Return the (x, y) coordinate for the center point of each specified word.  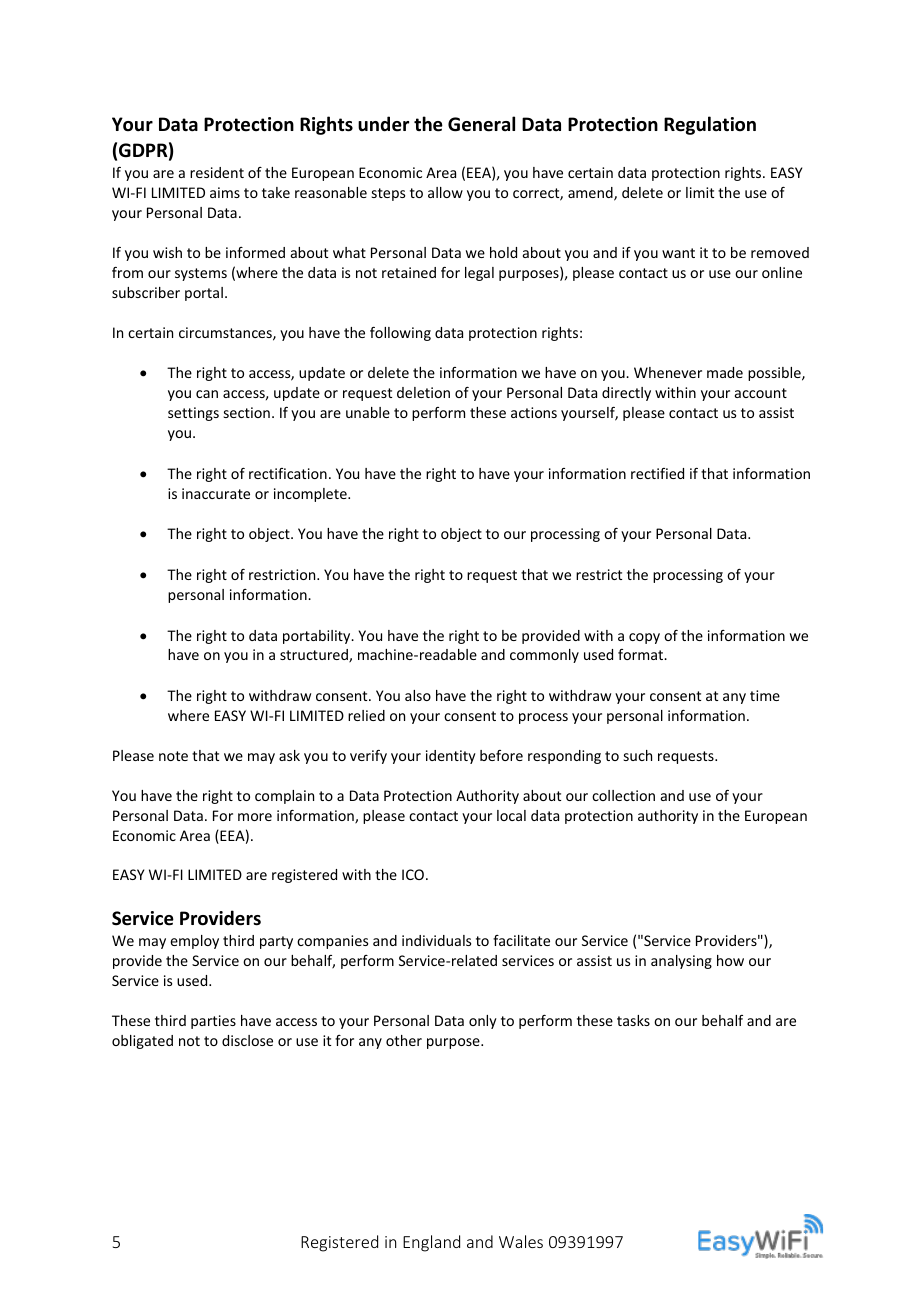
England (431, 1243)
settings (193, 414)
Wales (521, 1241)
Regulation (710, 125)
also (418, 695)
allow (445, 192)
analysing (681, 962)
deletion (423, 392)
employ (194, 942)
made (725, 372)
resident (217, 172)
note (173, 756)
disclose (247, 1040)
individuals (436, 940)
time (765, 695)
